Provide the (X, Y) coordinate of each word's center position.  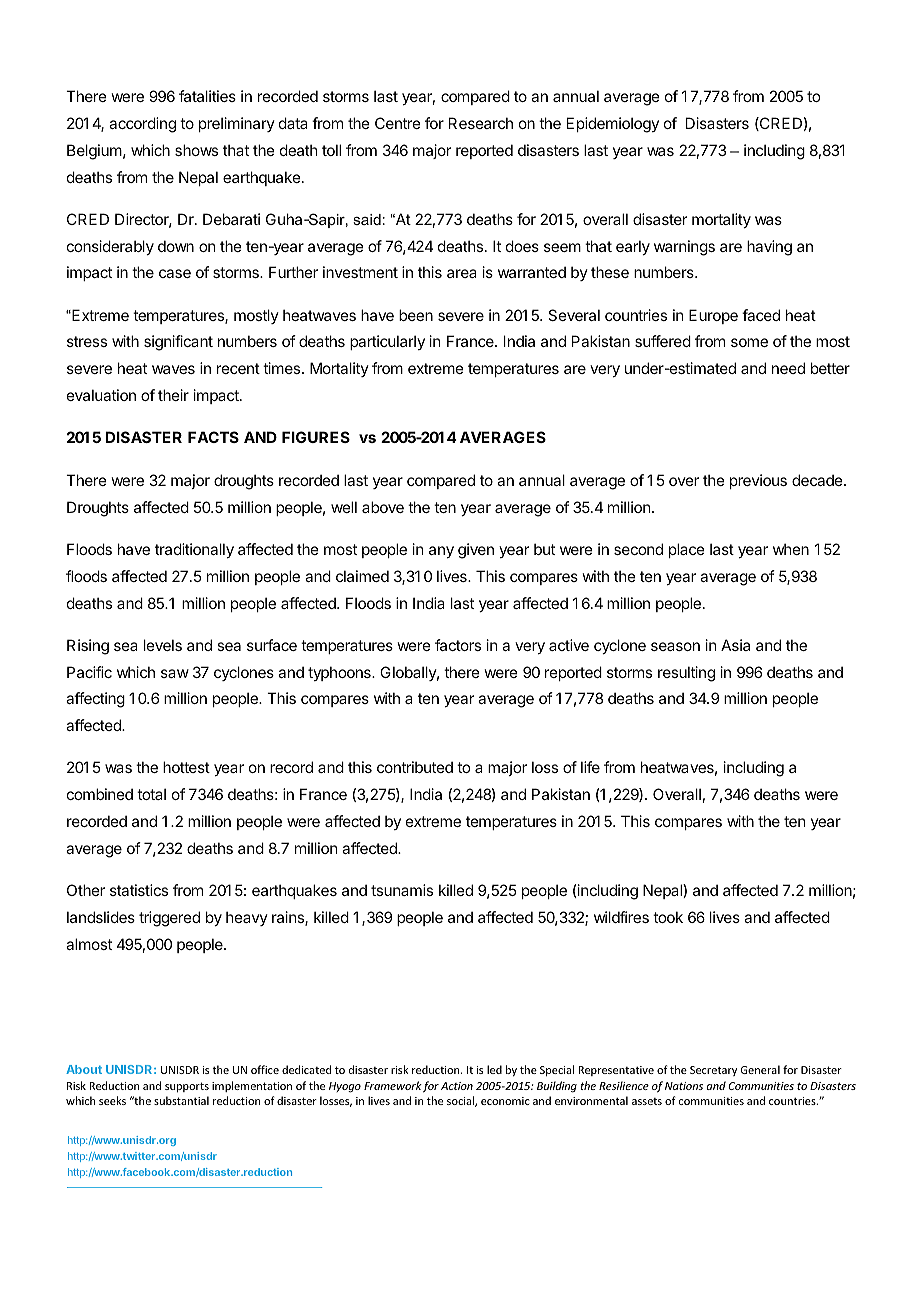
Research (481, 123)
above (383, 507)
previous (758, 481)
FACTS (213, 437)
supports (187, 1087)
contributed (415, 767)
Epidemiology (613, 125)
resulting (686, 674)
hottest (186, 767)
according (142, 125)
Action (457, 1086)
